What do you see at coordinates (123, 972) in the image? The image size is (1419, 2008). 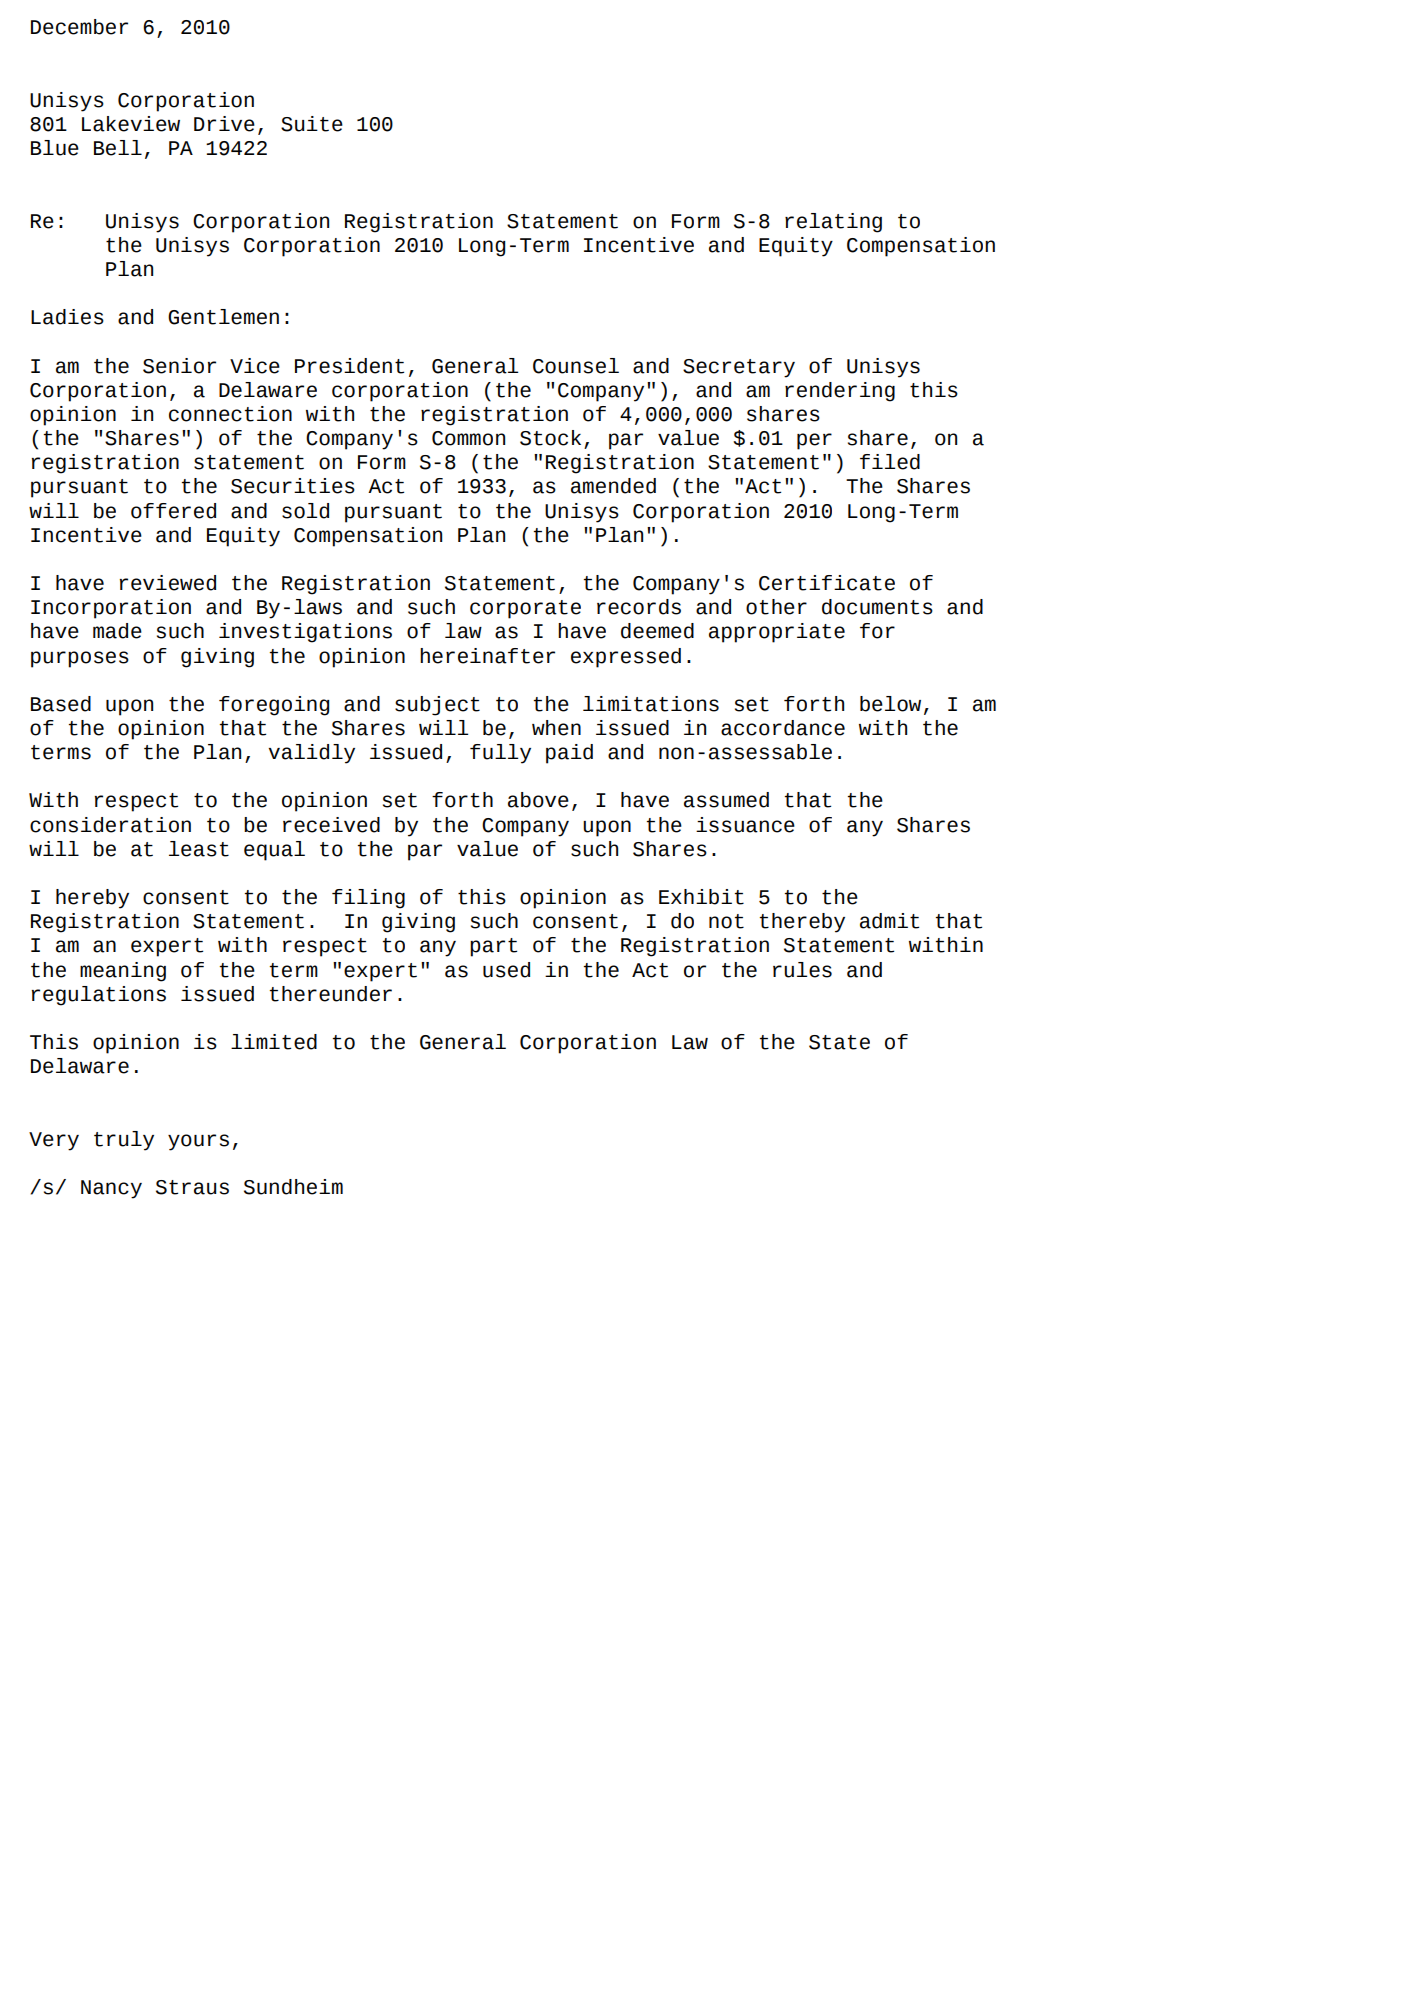 I see `meaning` at bounding box center [123, 972].
